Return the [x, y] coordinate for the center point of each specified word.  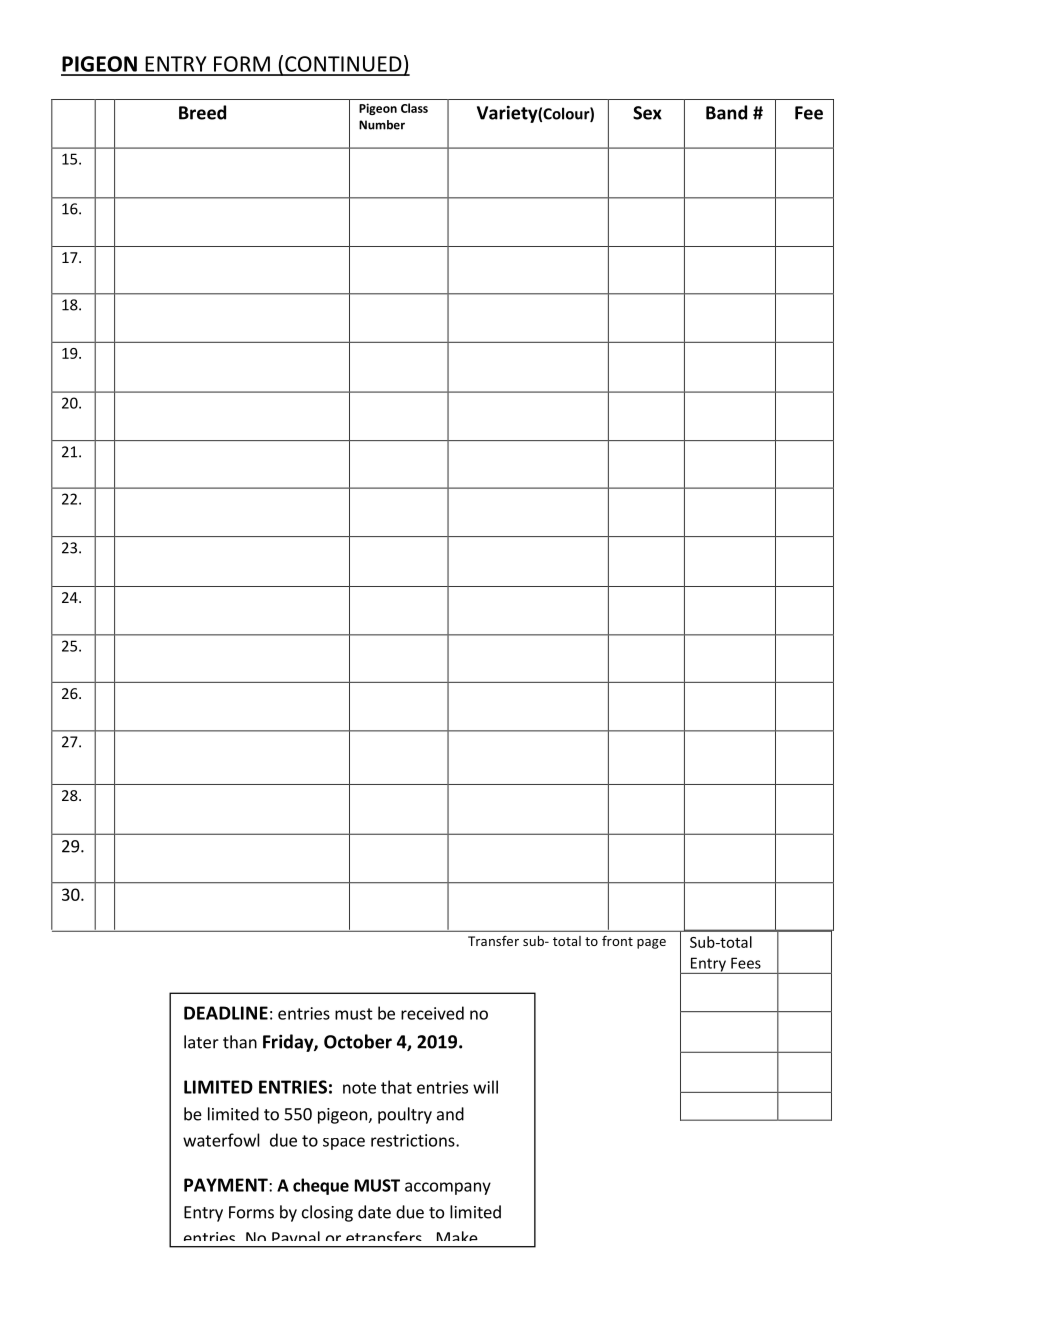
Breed [202, 112]
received [432, 1013]
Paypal [296, 1239]
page [651, 944]
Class [414, 108]
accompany [448, 1188]
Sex [647, 113]
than [240, 1042]
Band [726, 112]
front [617, 940]
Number [382, 125]
